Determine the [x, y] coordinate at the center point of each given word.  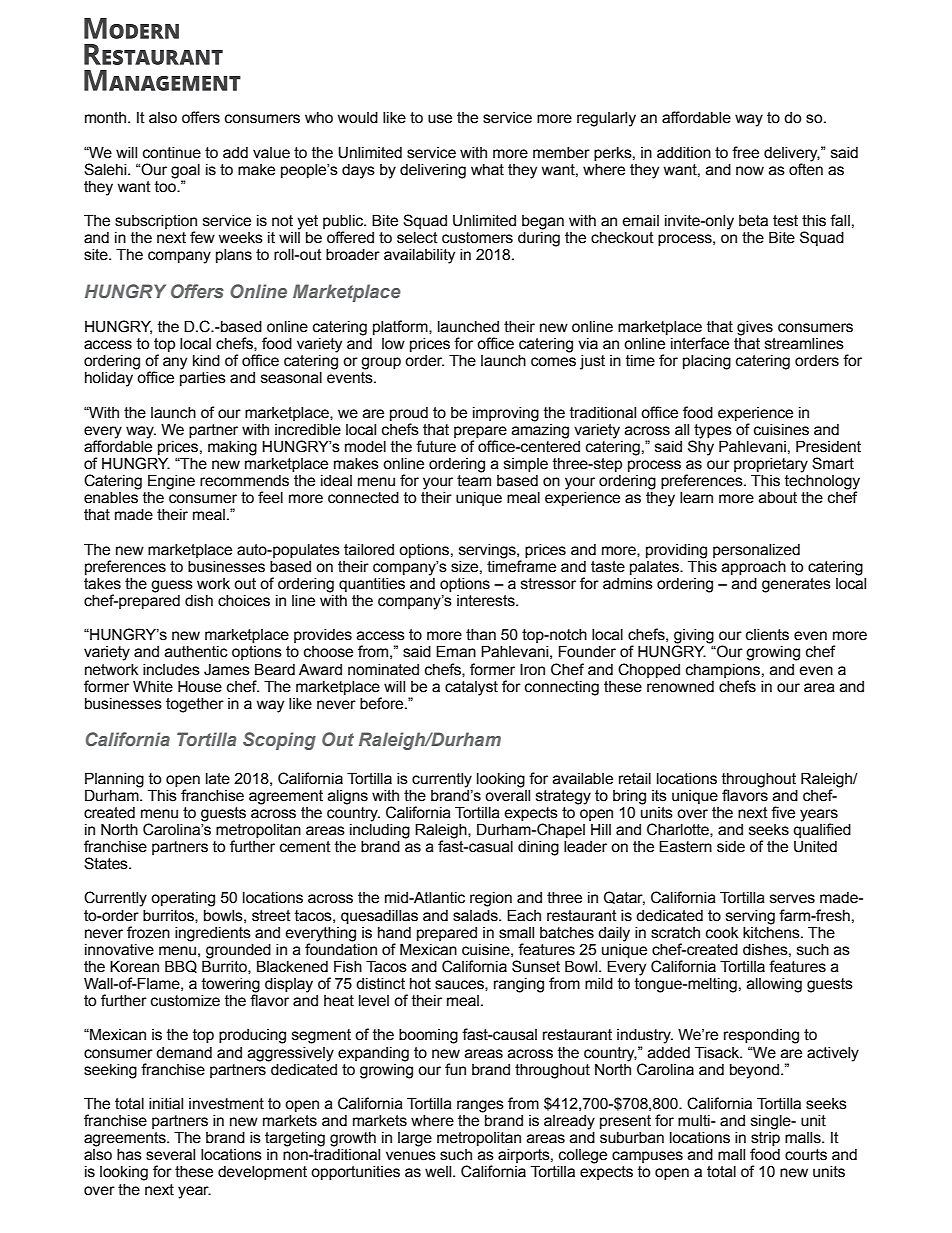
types [712, 432]
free [745, 152]
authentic [196, 652]
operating [183, 899]
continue [172, 153]
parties [203, 379]
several [170, 1155]
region [491, 899]
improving [506, 414]
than [481, 635]
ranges [480, 1106]
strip [765, 1140]
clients [767, 635]
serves [792, 899]
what [487, 170]
